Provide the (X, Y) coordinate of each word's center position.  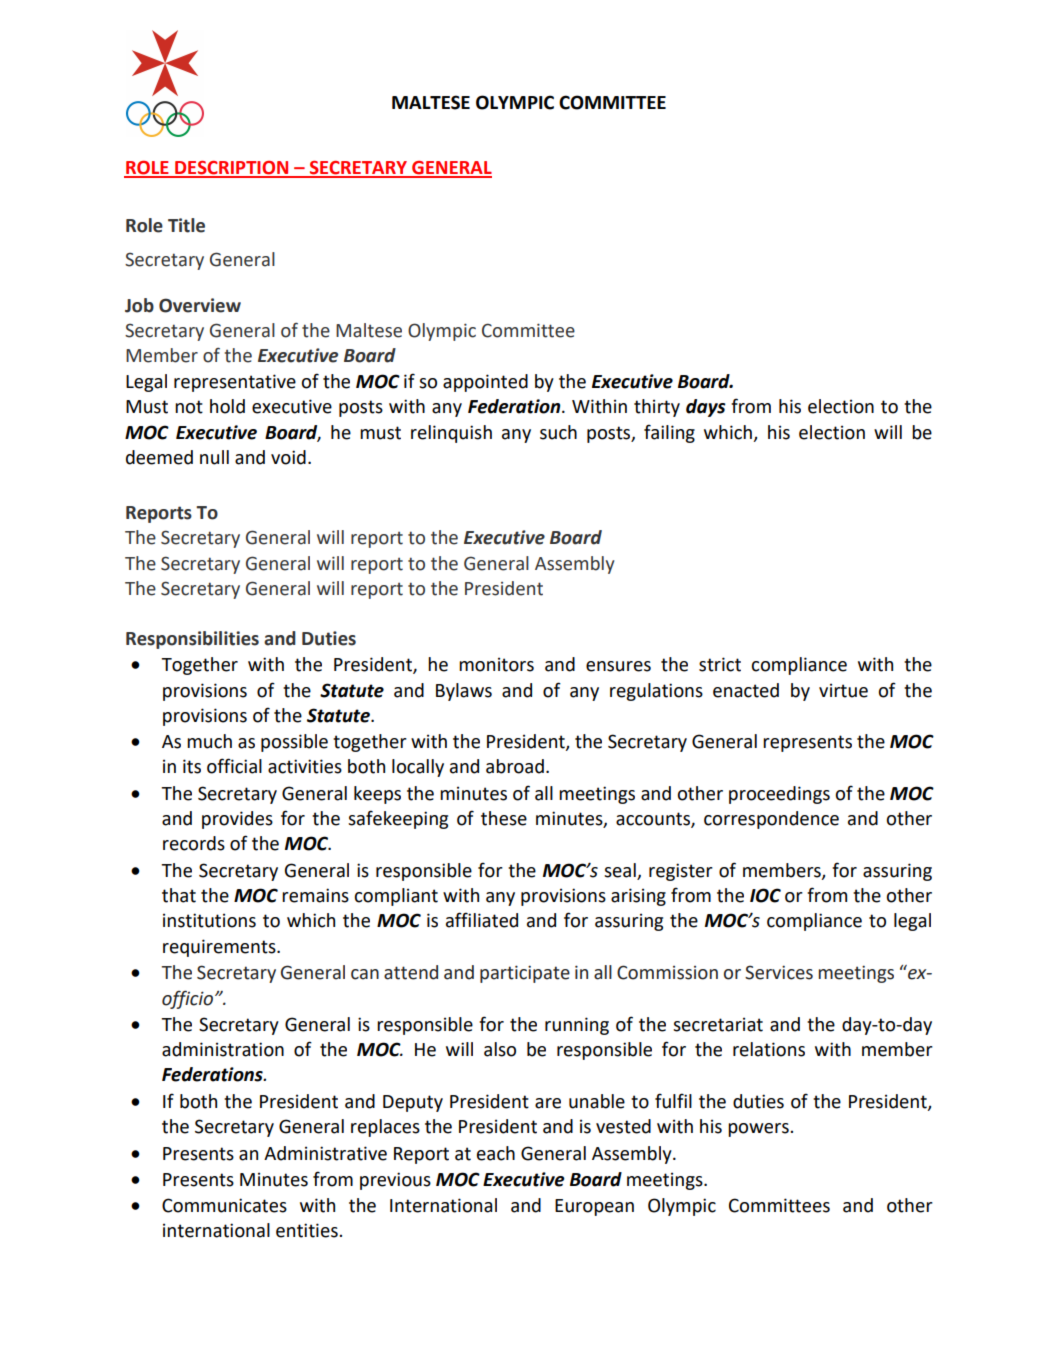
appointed (485, 383)
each (496, 1153)
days (706, 408)
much (209, 741)
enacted (746, 690)
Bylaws (464, 692)
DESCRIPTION (232, 169)
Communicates (224, 1205)
